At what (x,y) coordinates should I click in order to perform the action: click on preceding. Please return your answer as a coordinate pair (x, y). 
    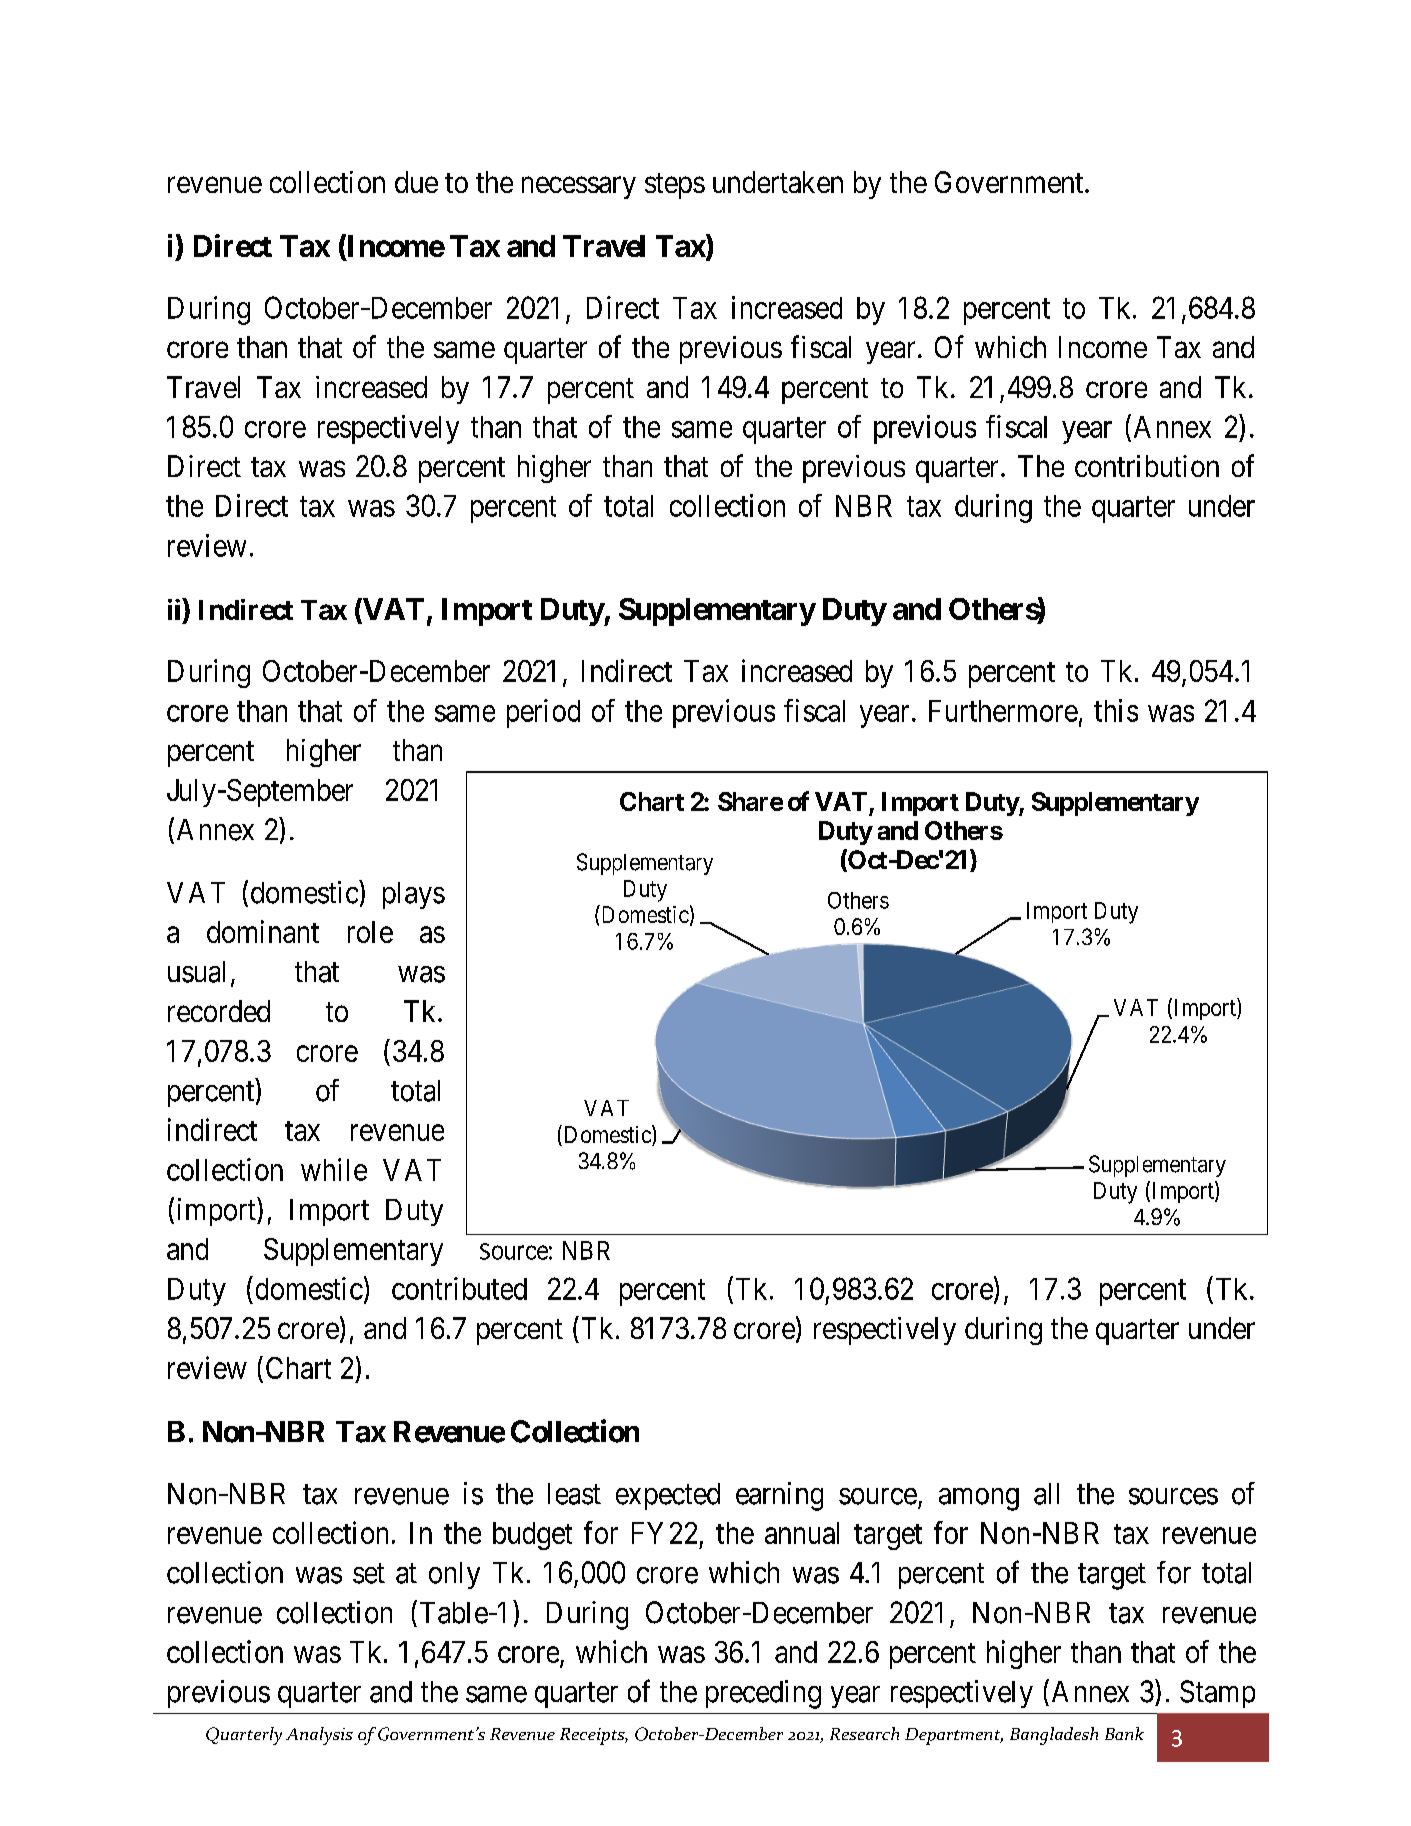
    Looking at the image, I should click on (763, 1694).
